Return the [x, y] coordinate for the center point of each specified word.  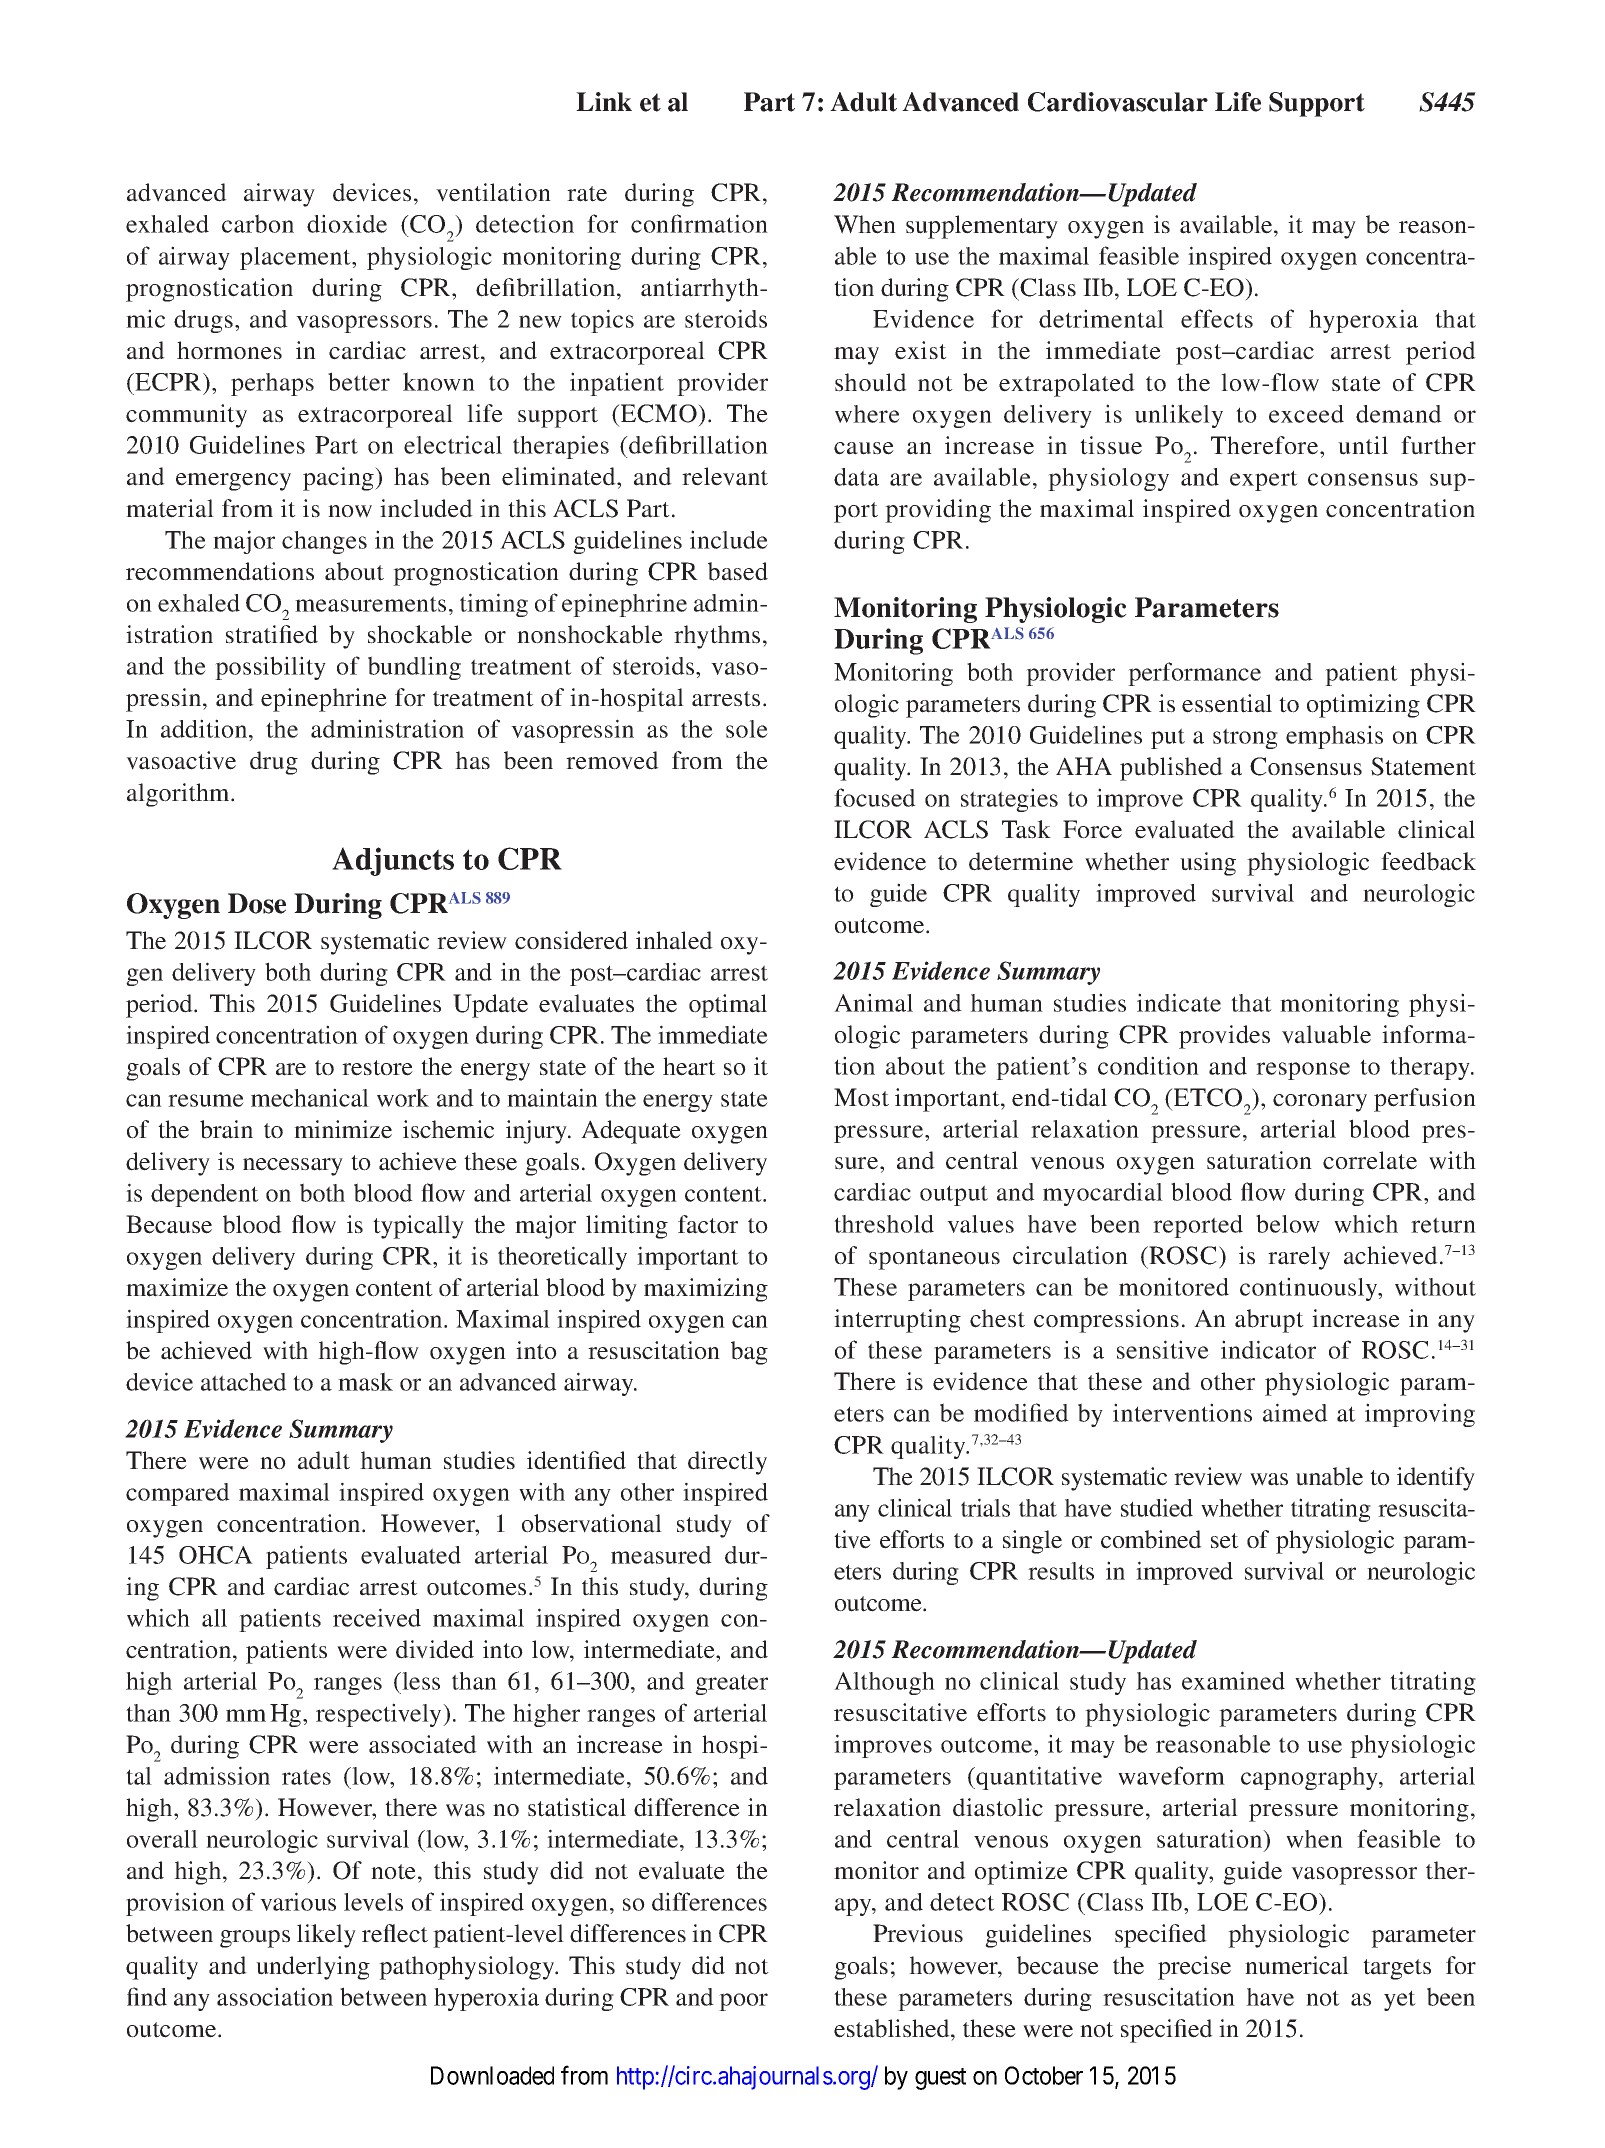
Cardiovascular [1118, 102]
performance [1194, 674]
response [1303, 1071]
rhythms [717, 637]
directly [727, 1463]
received [377, 1617]
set [1225, 1541]
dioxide [347, 223]
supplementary [982, 227]
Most [861, 1097]
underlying [313, 1968]
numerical [1297, 1965]
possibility [270, 668]
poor [743, 2002]
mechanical [310, 1097]
